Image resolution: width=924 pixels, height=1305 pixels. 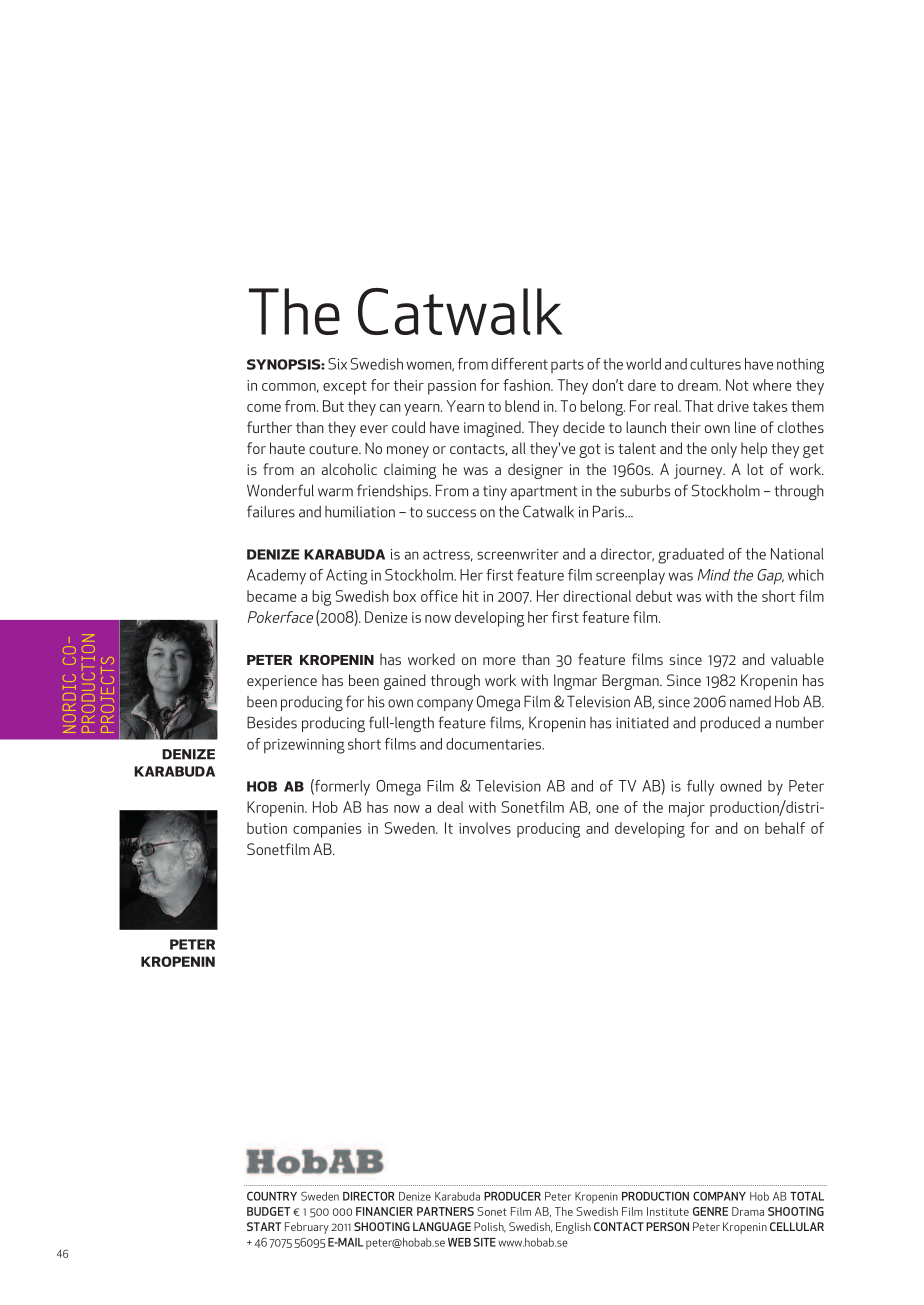 I want to click on PRODUCER, so click(x=512, y=1196).
